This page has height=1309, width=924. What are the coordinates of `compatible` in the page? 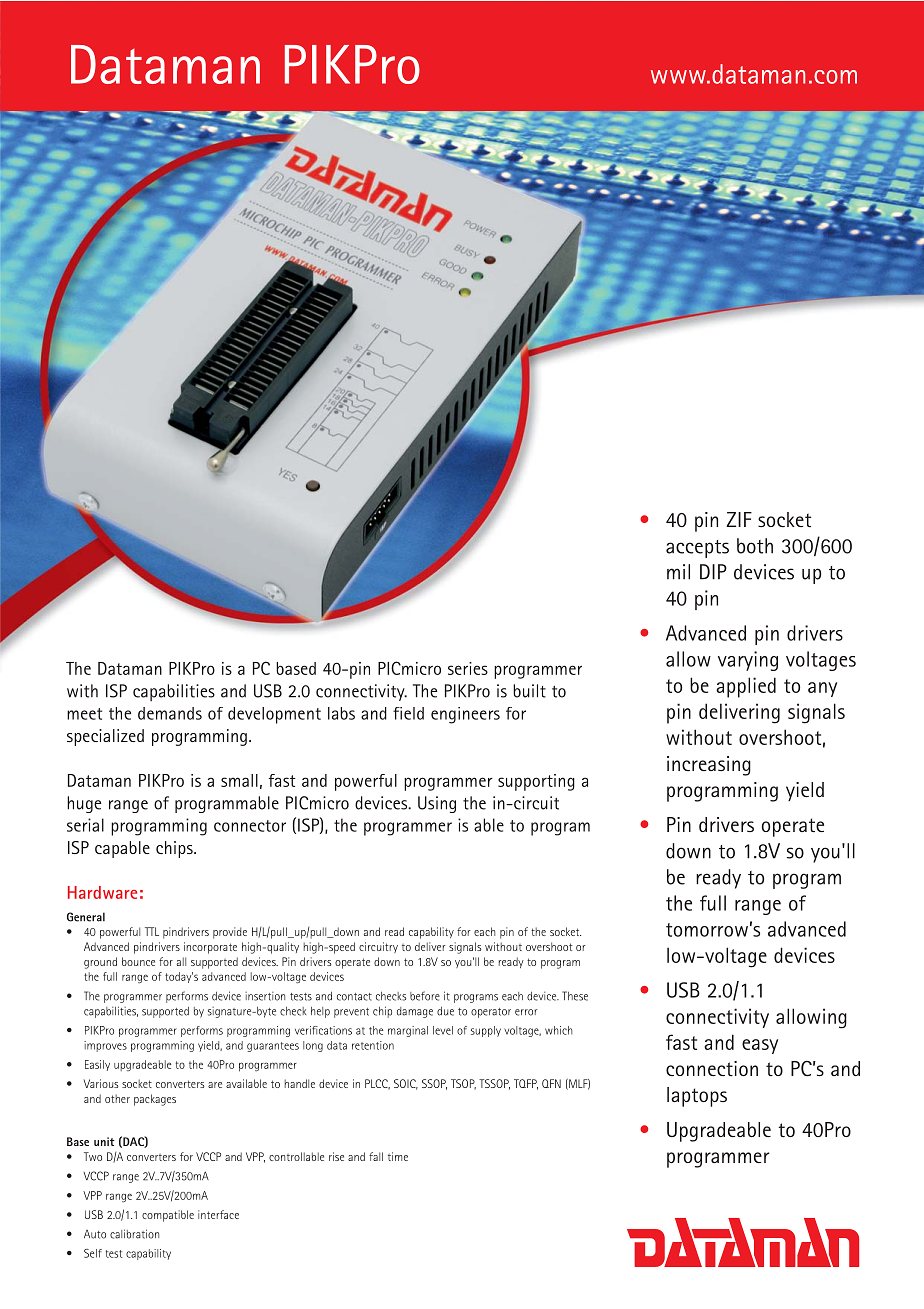 It's located at (168, 1216).
